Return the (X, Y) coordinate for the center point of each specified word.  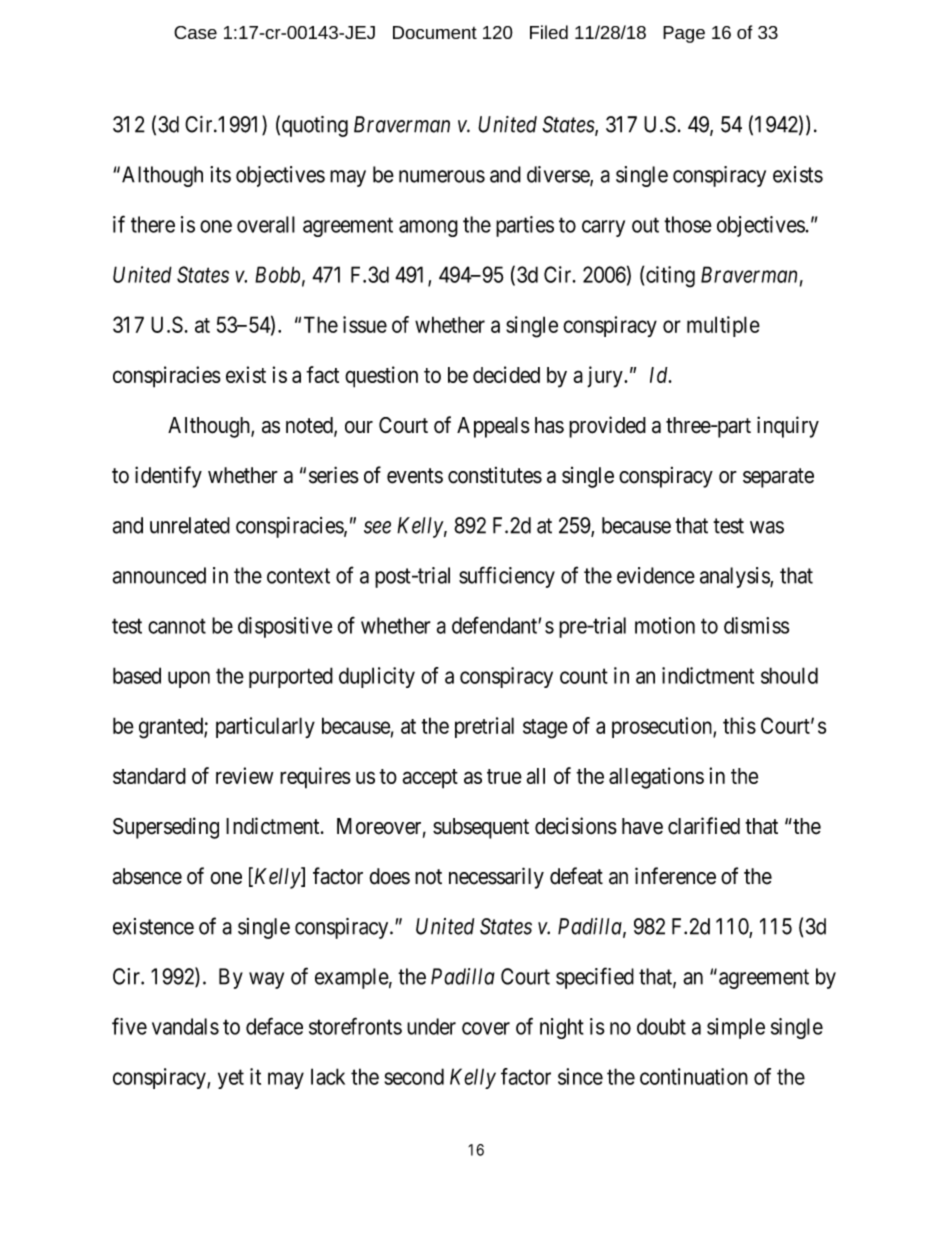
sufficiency (507, 577)
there (153, 224)
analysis (735, 577)
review (245, 775)
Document (435, 32)
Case (195, 32)
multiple (723, 326)
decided (506, 374)
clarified (704, 826)
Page (684, 34)
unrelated (190, 525)
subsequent (481, 828)
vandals (185, 1026)
